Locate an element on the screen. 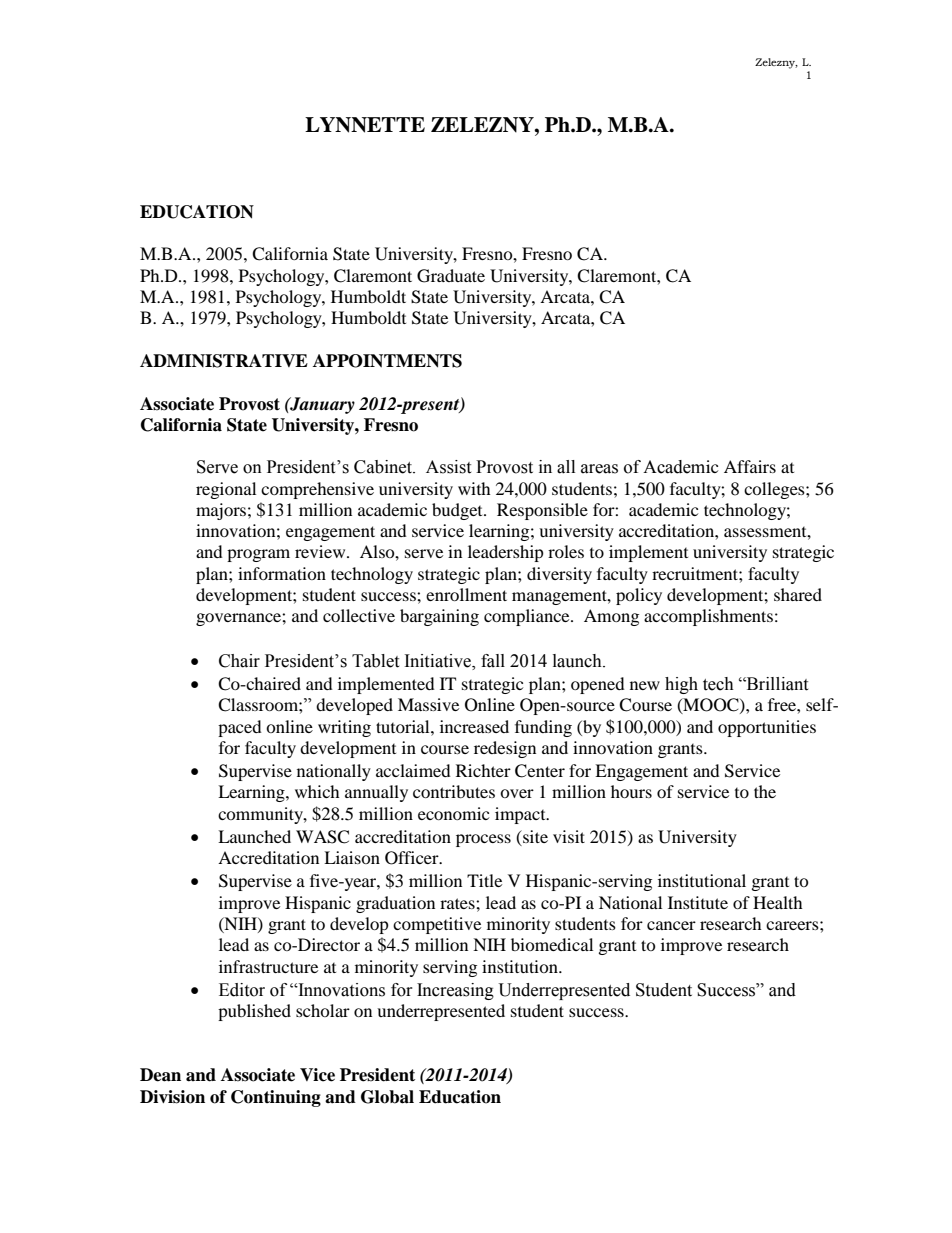 The height and width of the screenshot is (1233, 952). regional is located at coordinates (226, 490).
